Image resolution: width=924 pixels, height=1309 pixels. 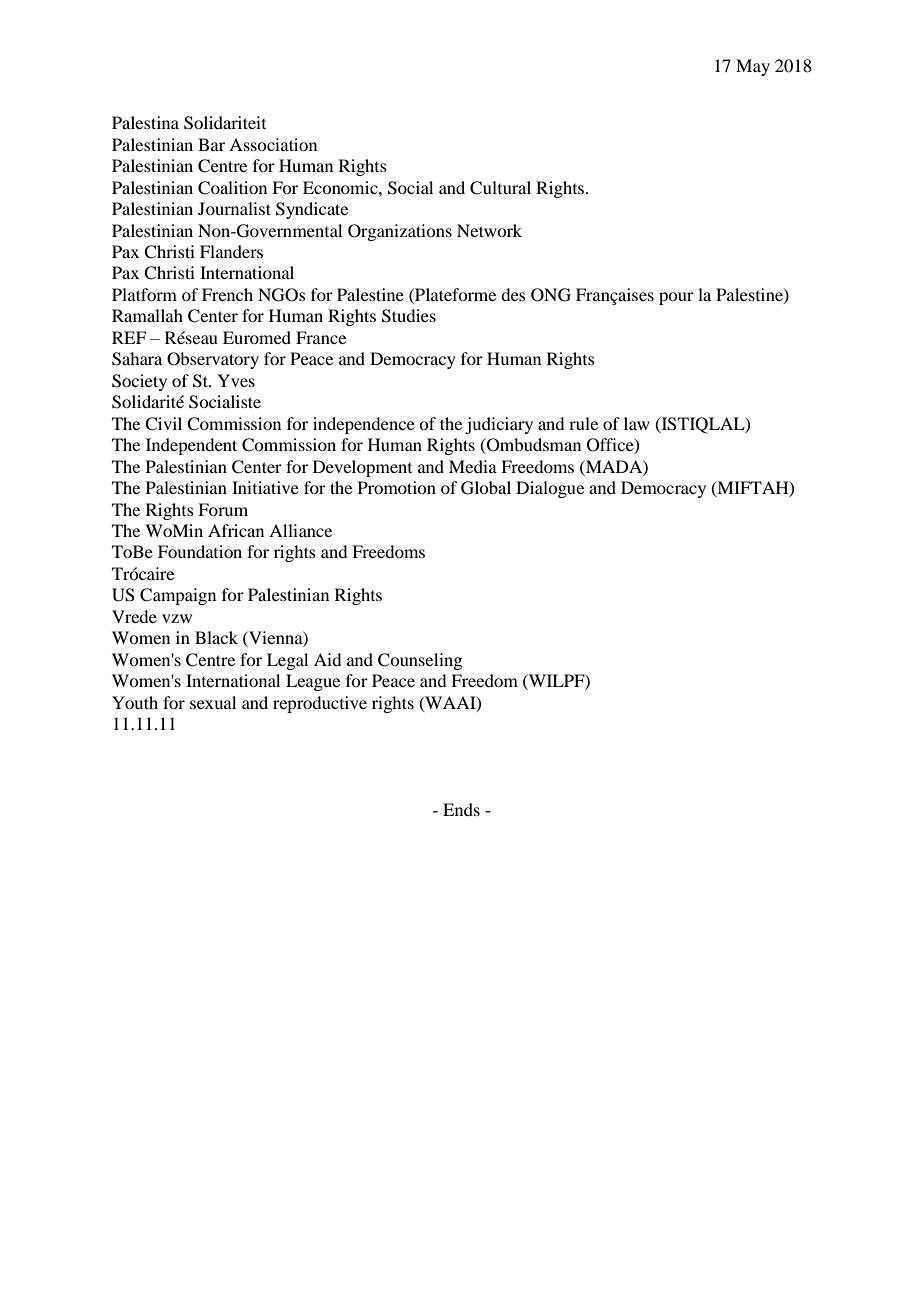 I want to click on sexual, so click(x=213, y=702).
